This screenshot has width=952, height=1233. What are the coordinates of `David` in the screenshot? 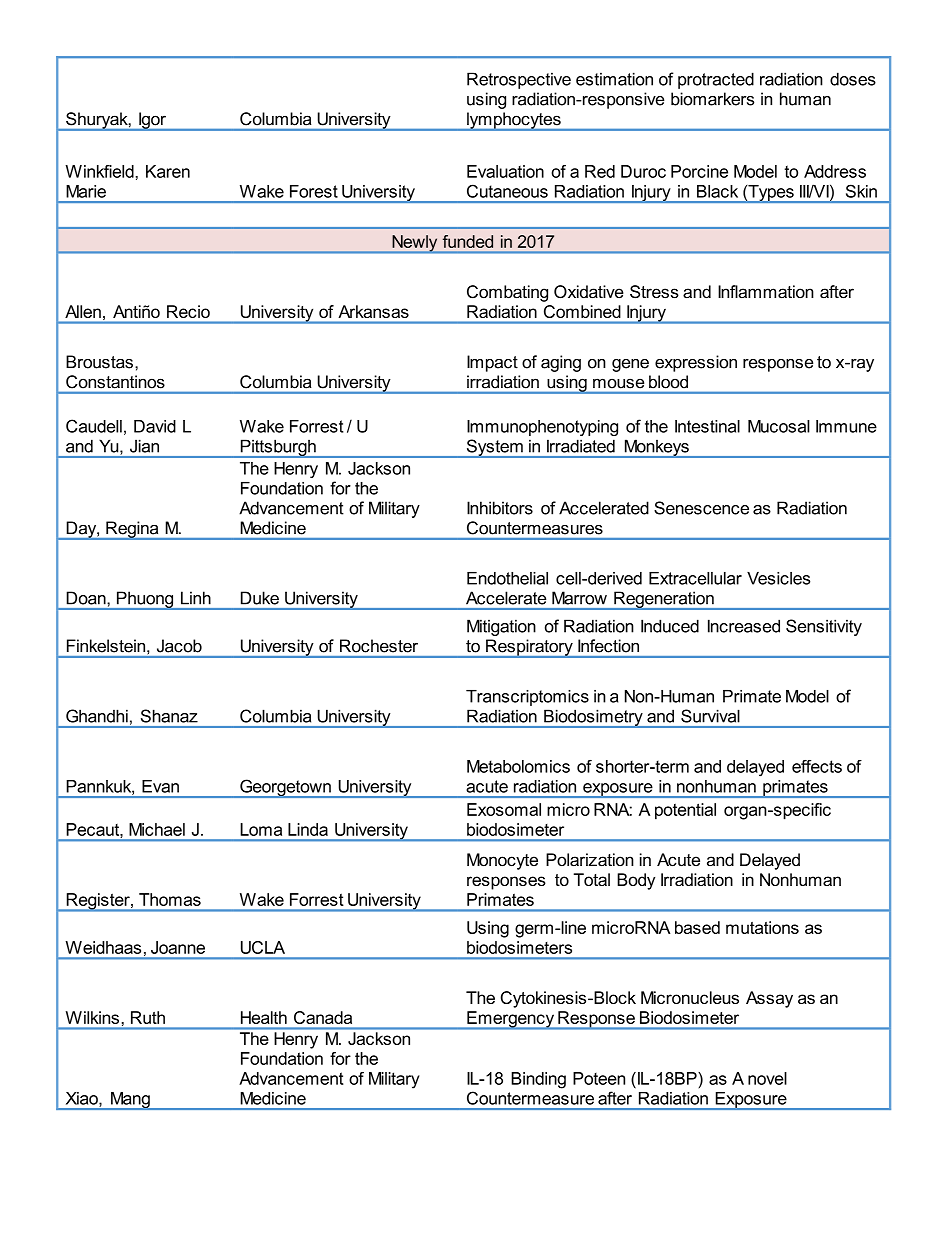 It's located at (155, 426).
